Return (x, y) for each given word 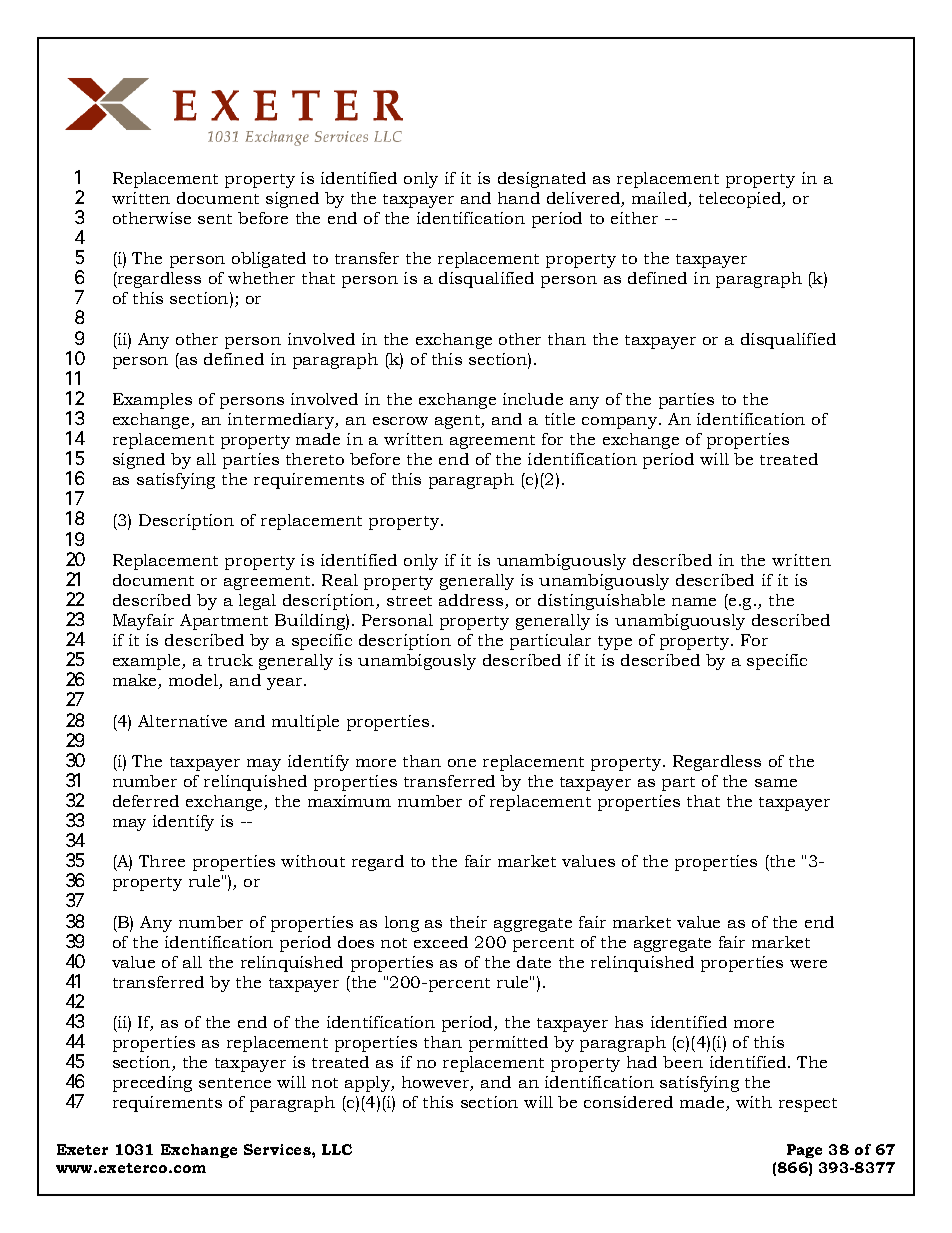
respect (808, 1105)
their (468, 922)
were (808, 964)
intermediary (282, 421)
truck (230, 660)
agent (459, 422)
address (472, 601)
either (634, 218)
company (621, 423)
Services (278, 1149)
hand (519, 198)
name (694, 602)
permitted (508, 1044)
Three (162, 861)
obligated (269, 260)
